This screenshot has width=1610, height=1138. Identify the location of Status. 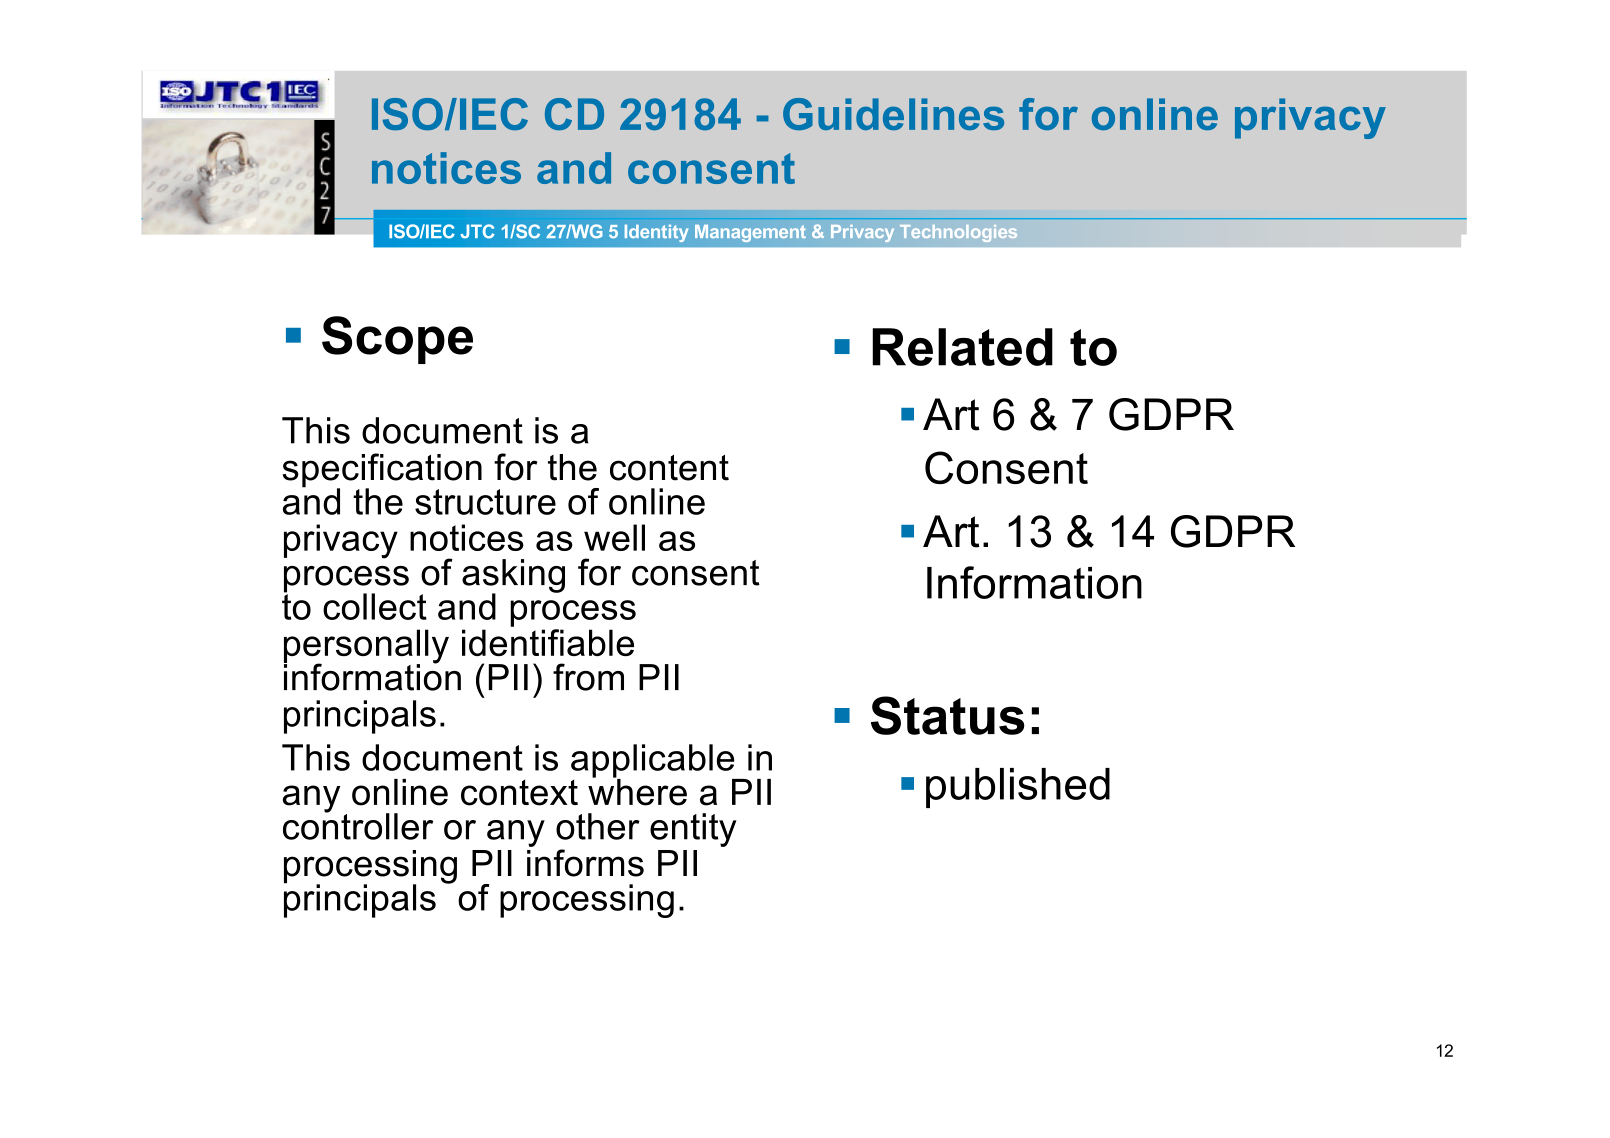
(948, 715).
